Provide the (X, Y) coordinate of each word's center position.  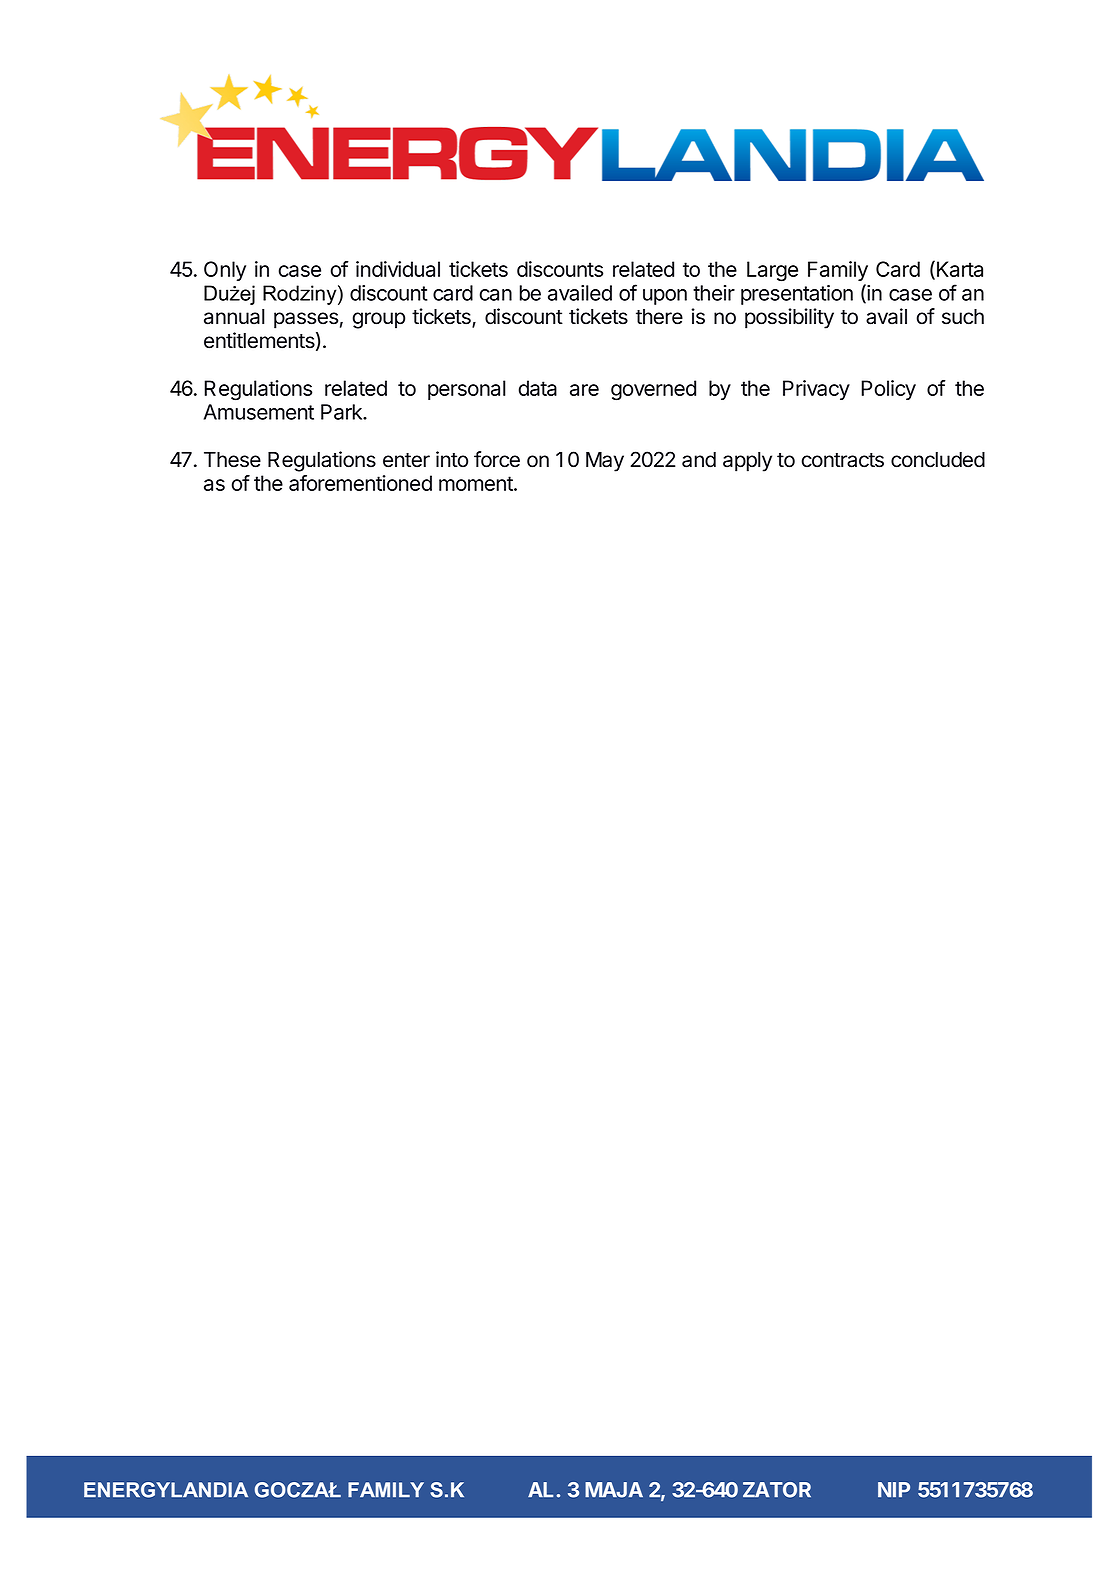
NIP (894, 1489)
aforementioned (360, 483)
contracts (843, 460)
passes (306, 320)
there (659, 317)
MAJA (614, 1490)
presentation (797, 295)
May (605, 462)
